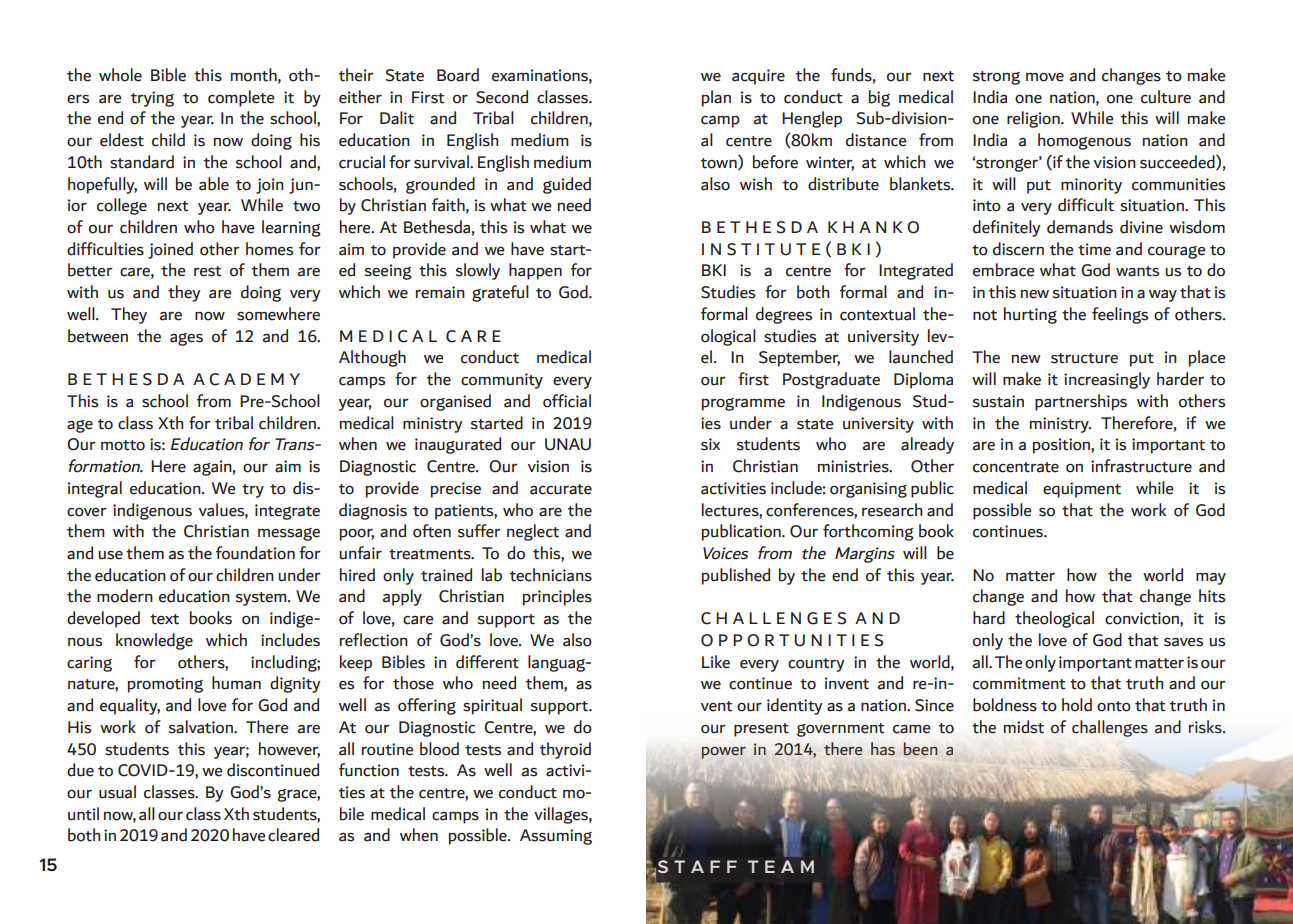 The image size is (1293, 924). What do you see at coordinates (1016, 467) in the document?
I see `concentrate` at bounding box center [1016, 467].
